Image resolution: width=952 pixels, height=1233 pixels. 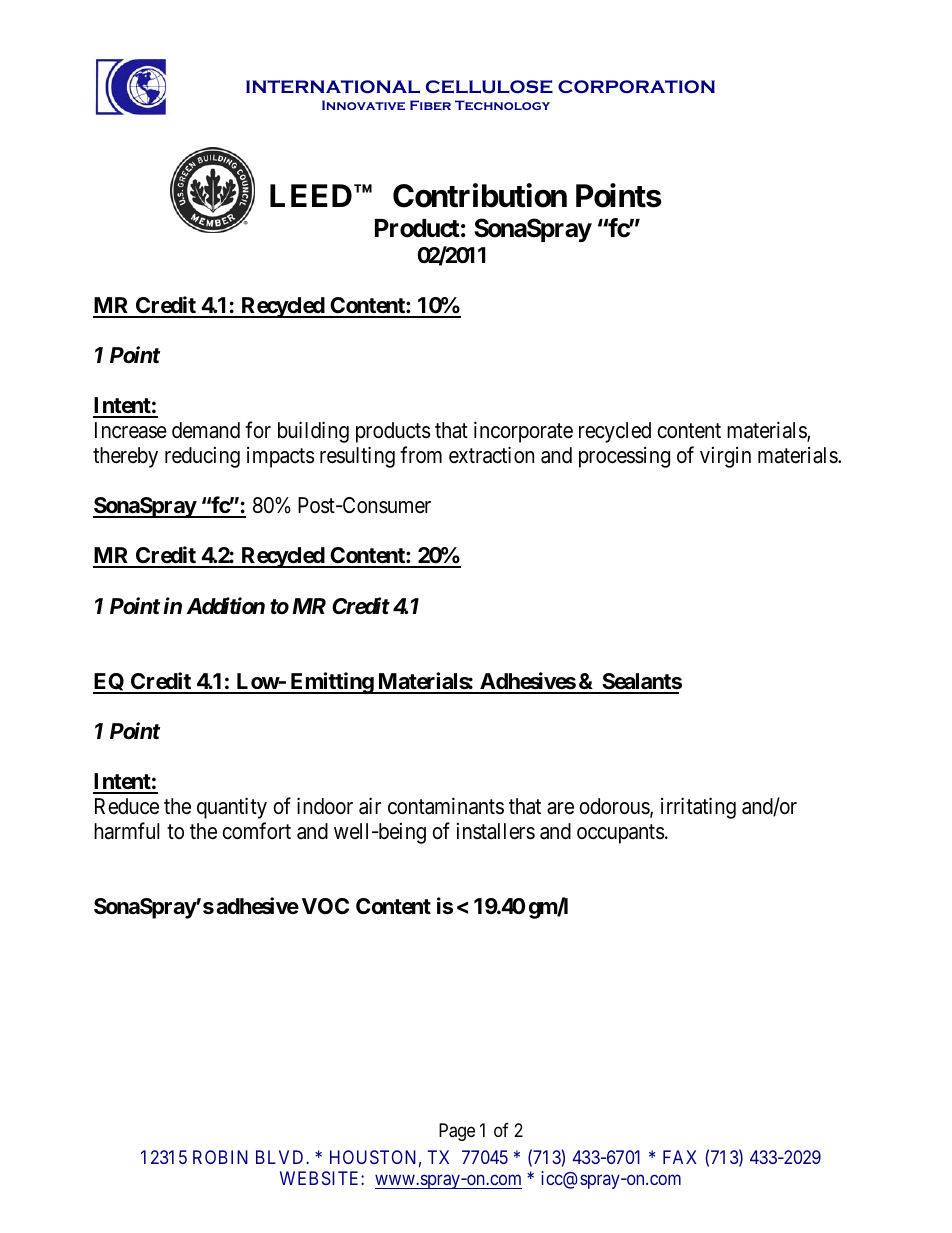 I want to click on quantity, so click(x=232, y=808).
